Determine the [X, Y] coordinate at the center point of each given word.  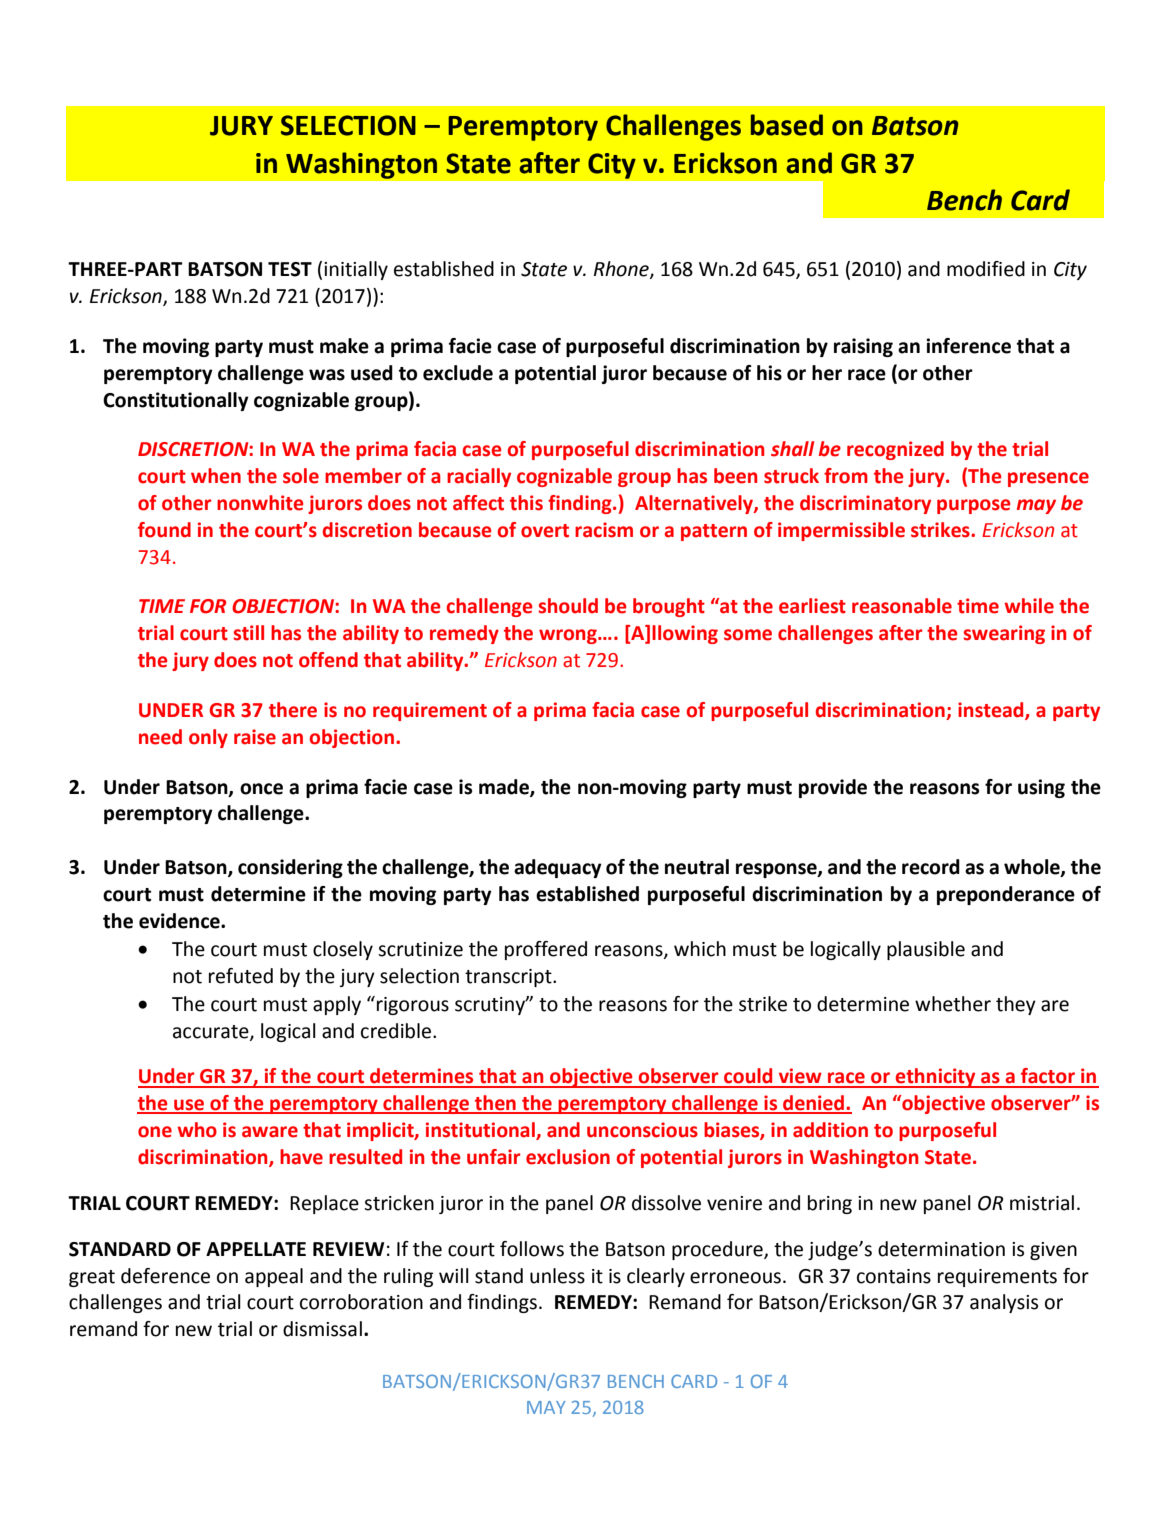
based [787, 125]
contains [894, 1276]
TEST [290, 269]
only [208, 738]
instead [992, 711]
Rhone [622, 270]
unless [557, 1276]
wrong [569, 636]
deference [165, 1276]
